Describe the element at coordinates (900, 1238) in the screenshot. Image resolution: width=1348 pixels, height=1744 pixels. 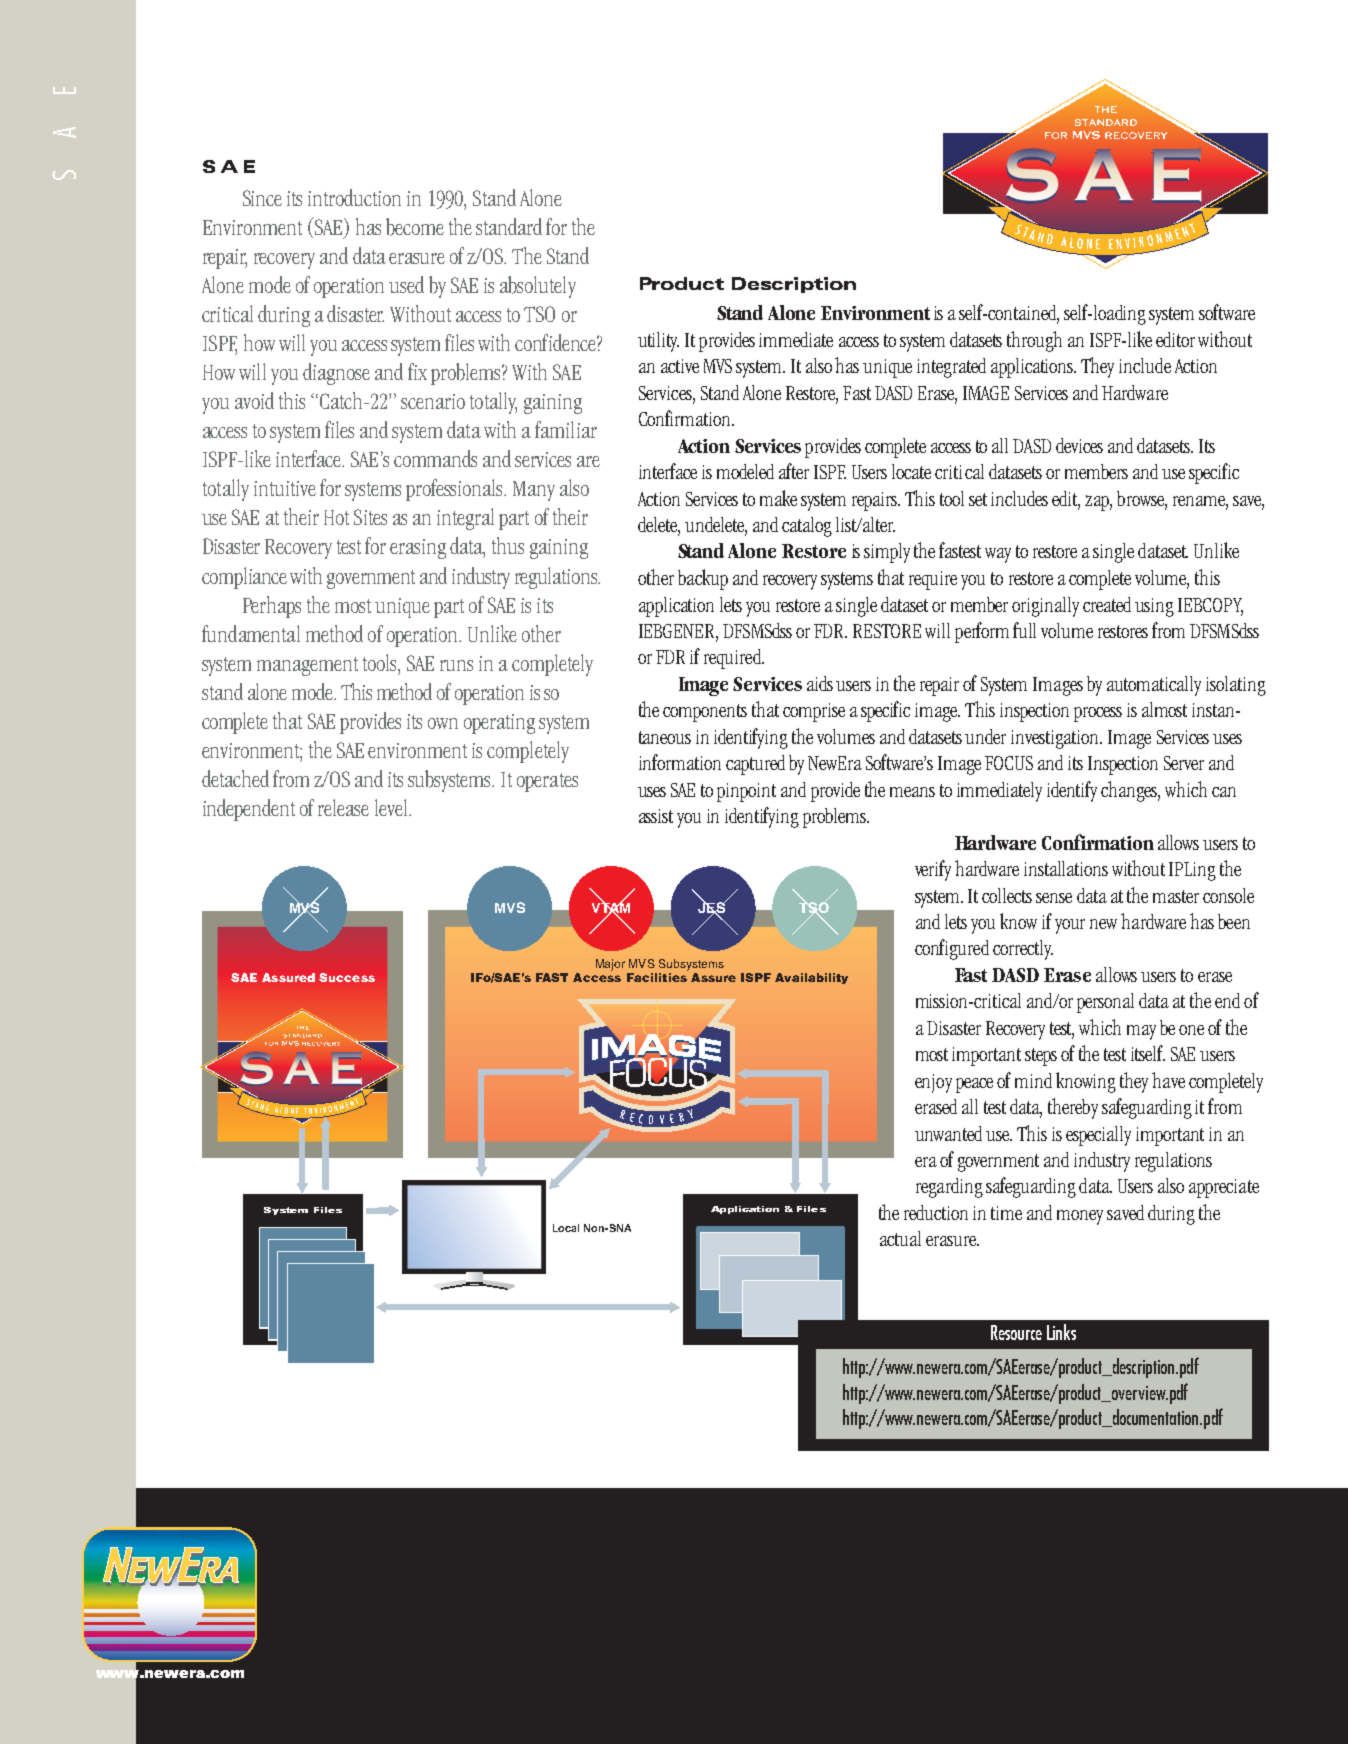
I see `actual` at that location.
